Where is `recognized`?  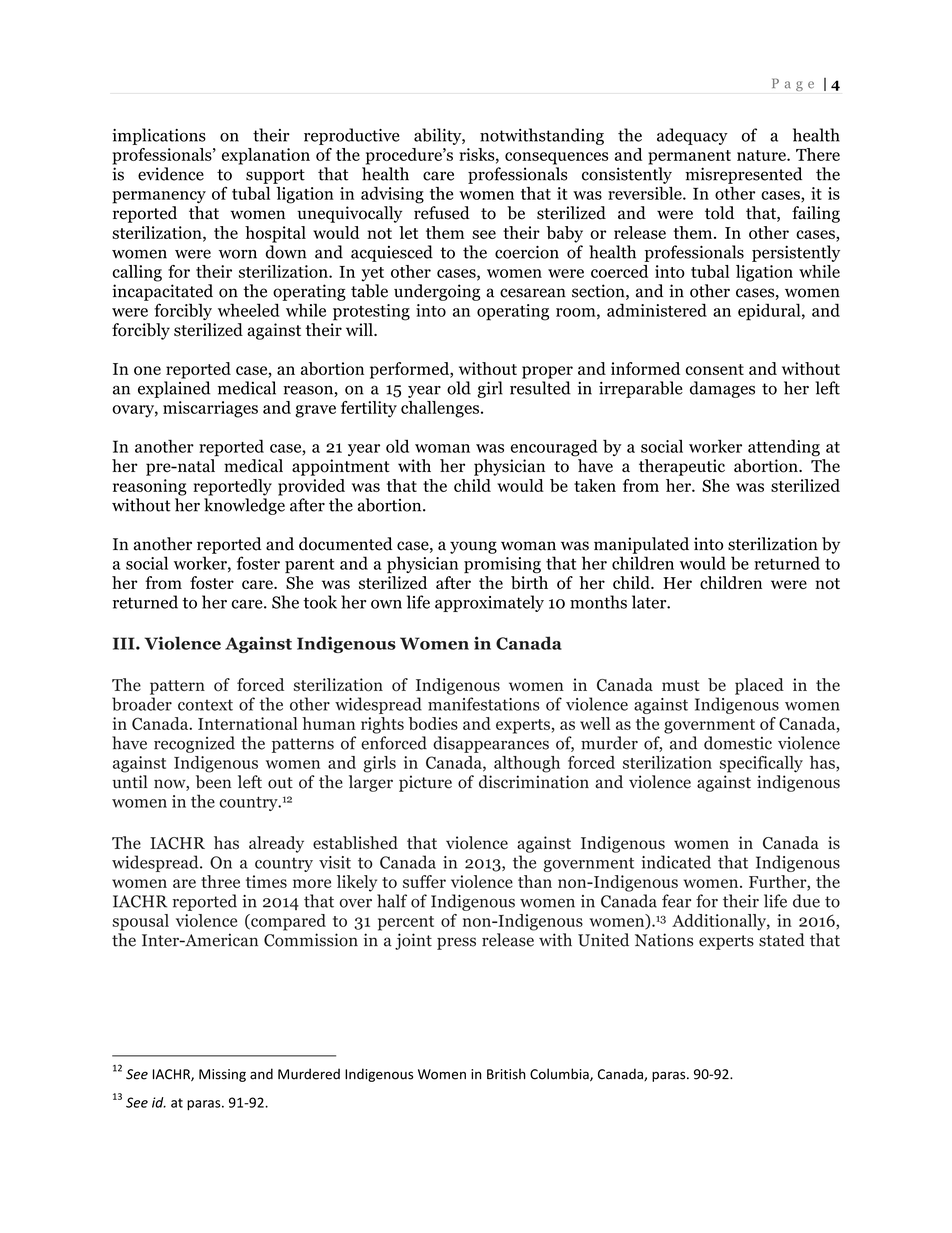 recognized is located at coordinates (194, 744).
